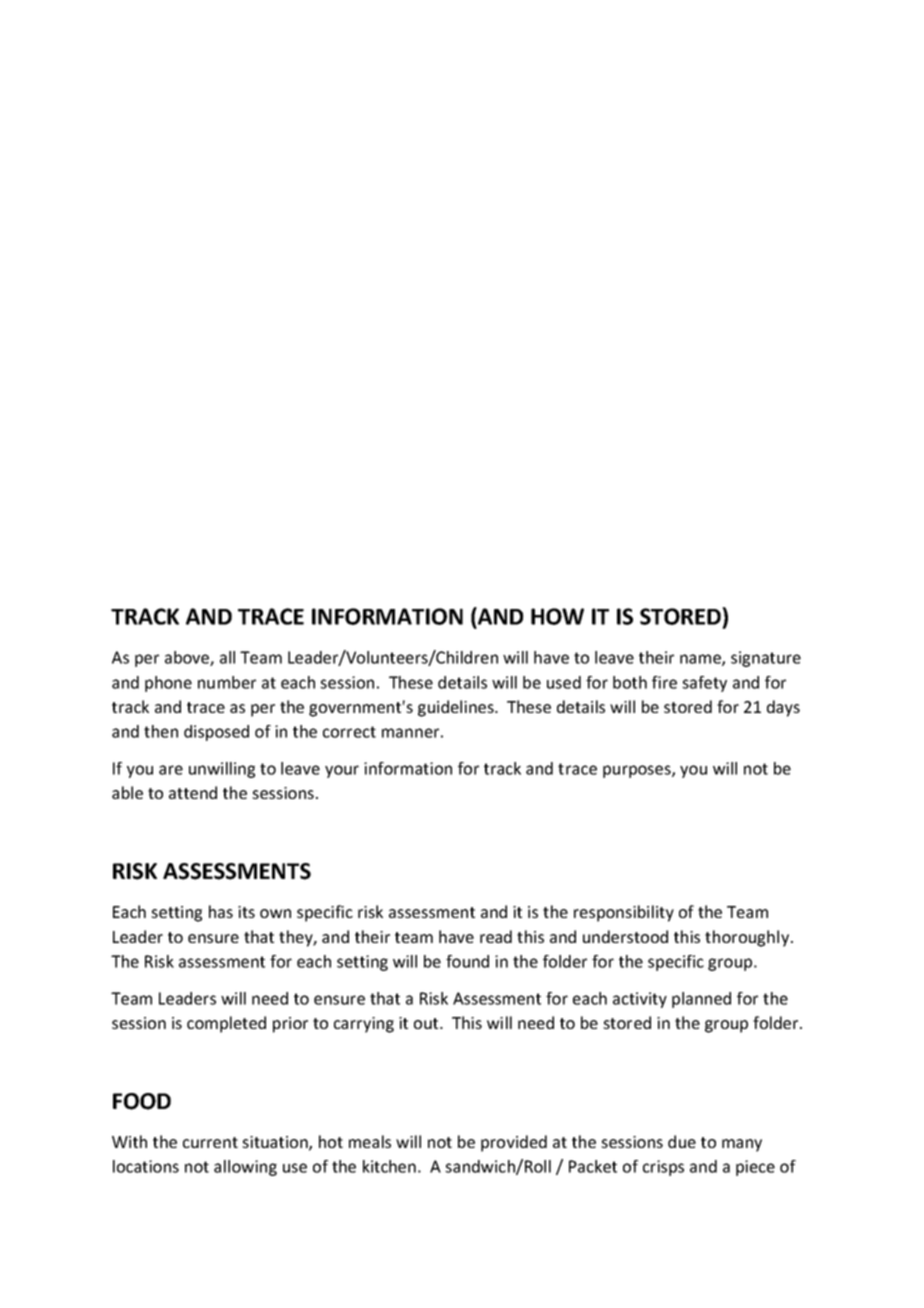  Describe the element at coordinates (638, 771) in the screenshot. I see `purposes` at that location.
